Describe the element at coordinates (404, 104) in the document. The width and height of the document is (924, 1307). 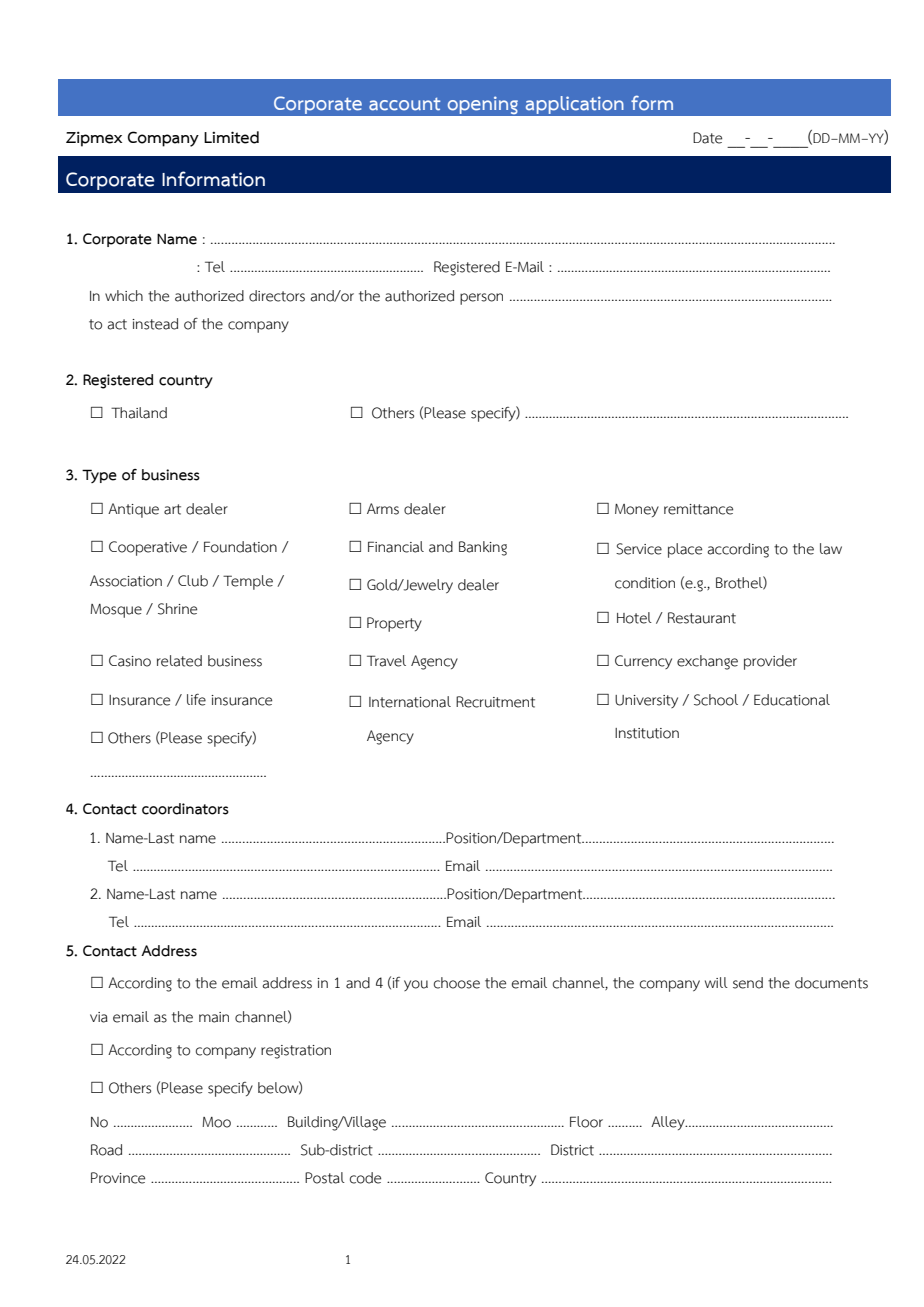
I see `account` at that location.
